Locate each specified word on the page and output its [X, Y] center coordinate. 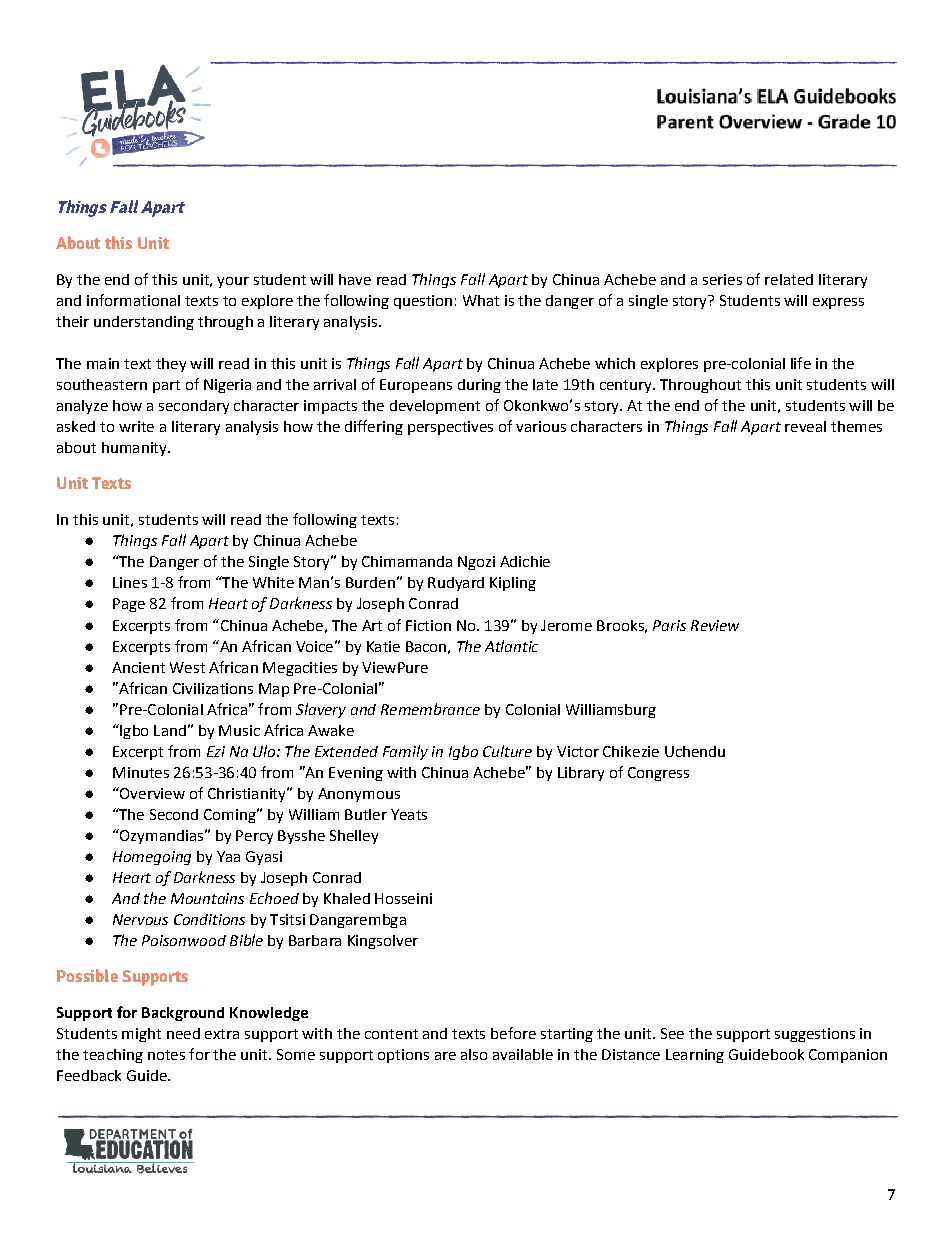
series [722, 279]
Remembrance [430, 709]
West [187, 667]
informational [133, 300]
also [474, 1054]
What [481, 300]
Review [715, 625]
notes [166, 1055]
